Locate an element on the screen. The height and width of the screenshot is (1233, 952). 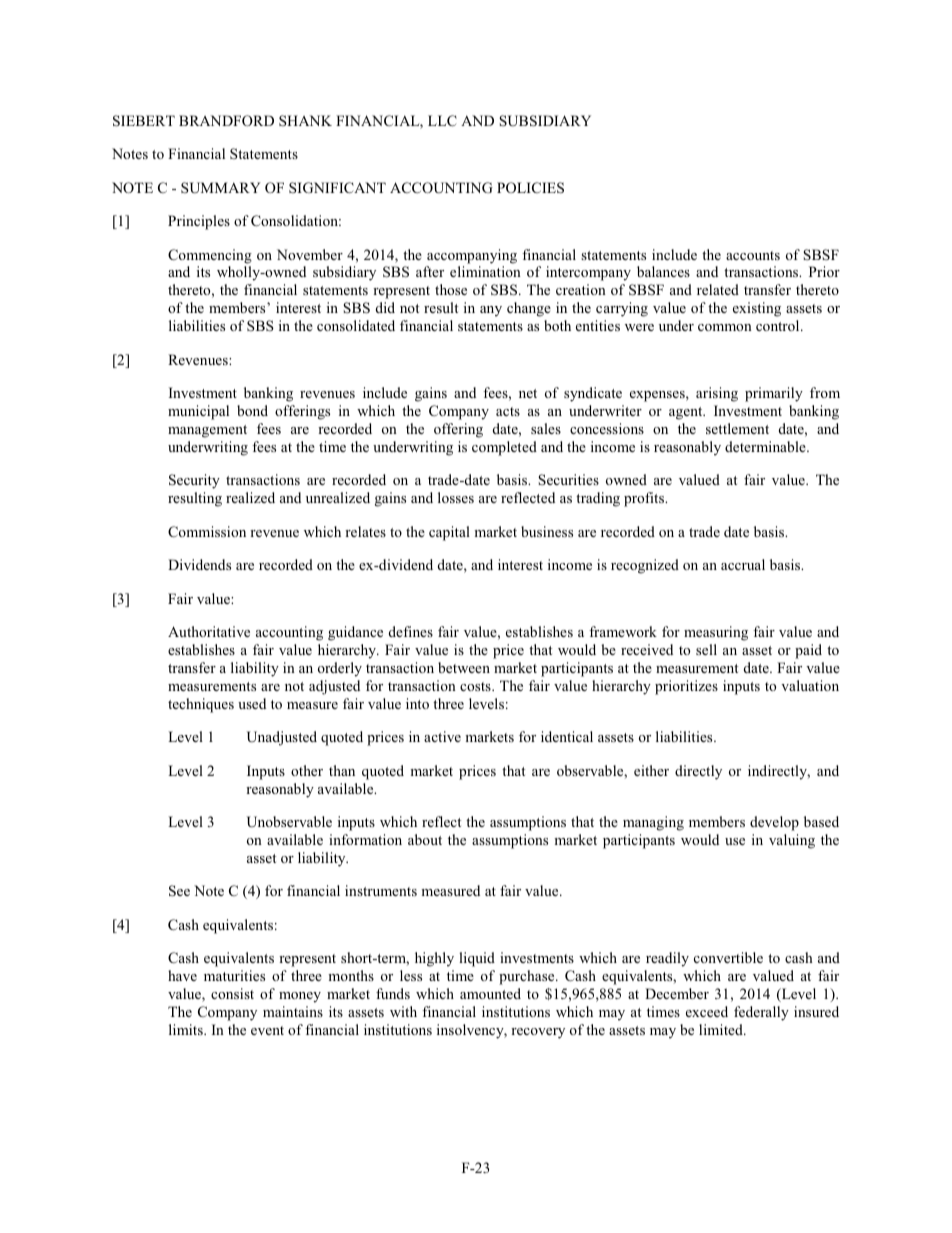
POLICIES is located at coordinates (530, 188).
